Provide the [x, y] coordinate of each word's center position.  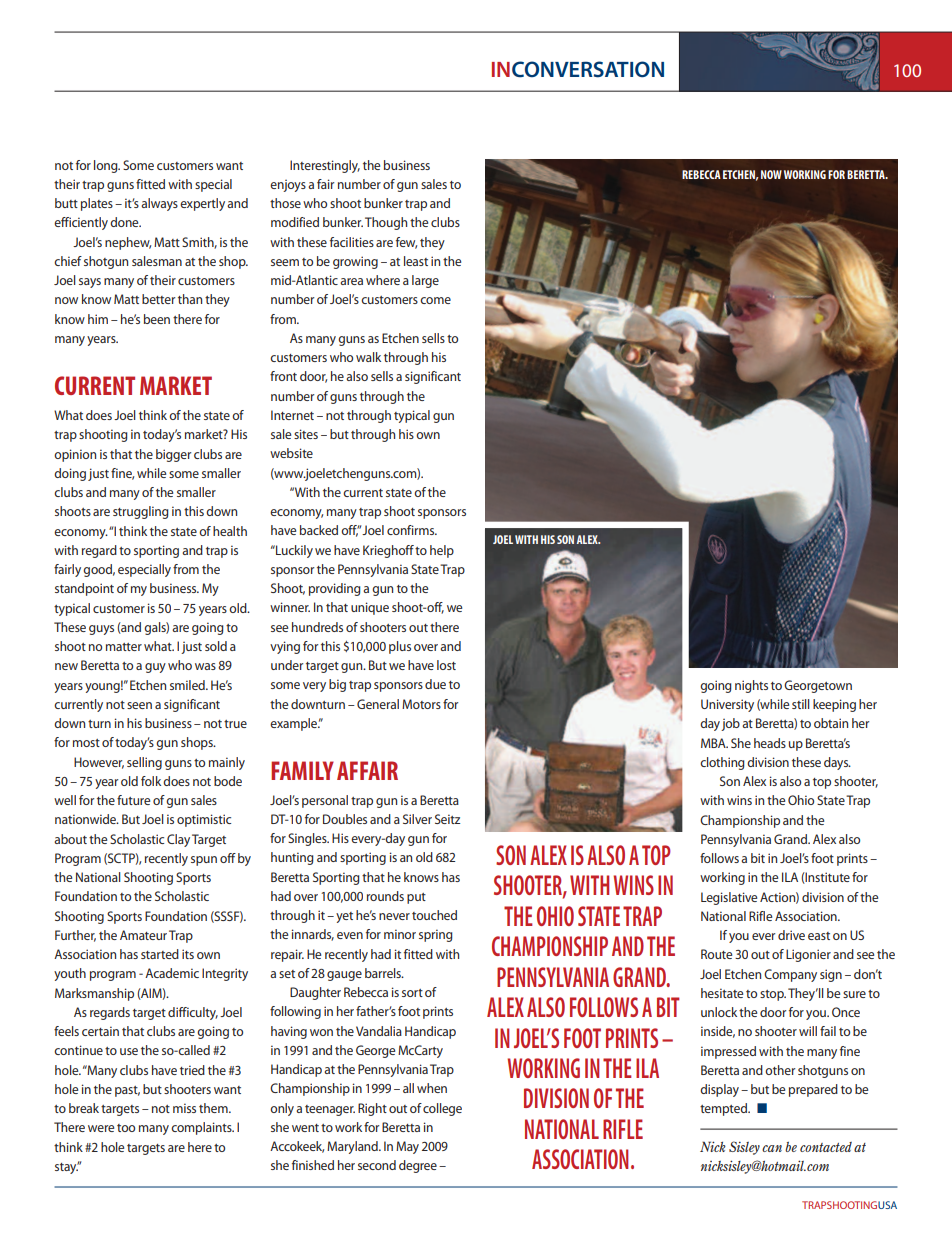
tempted [724, 1109]
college [442, 1109]
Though [386, 223]
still [801, 704]
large [425, 281]
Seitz [447, 819]
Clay [178, 840]
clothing [722, 763]
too [126, 1128]
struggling [141, 512]
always [159, 204]
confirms [412, 530]
